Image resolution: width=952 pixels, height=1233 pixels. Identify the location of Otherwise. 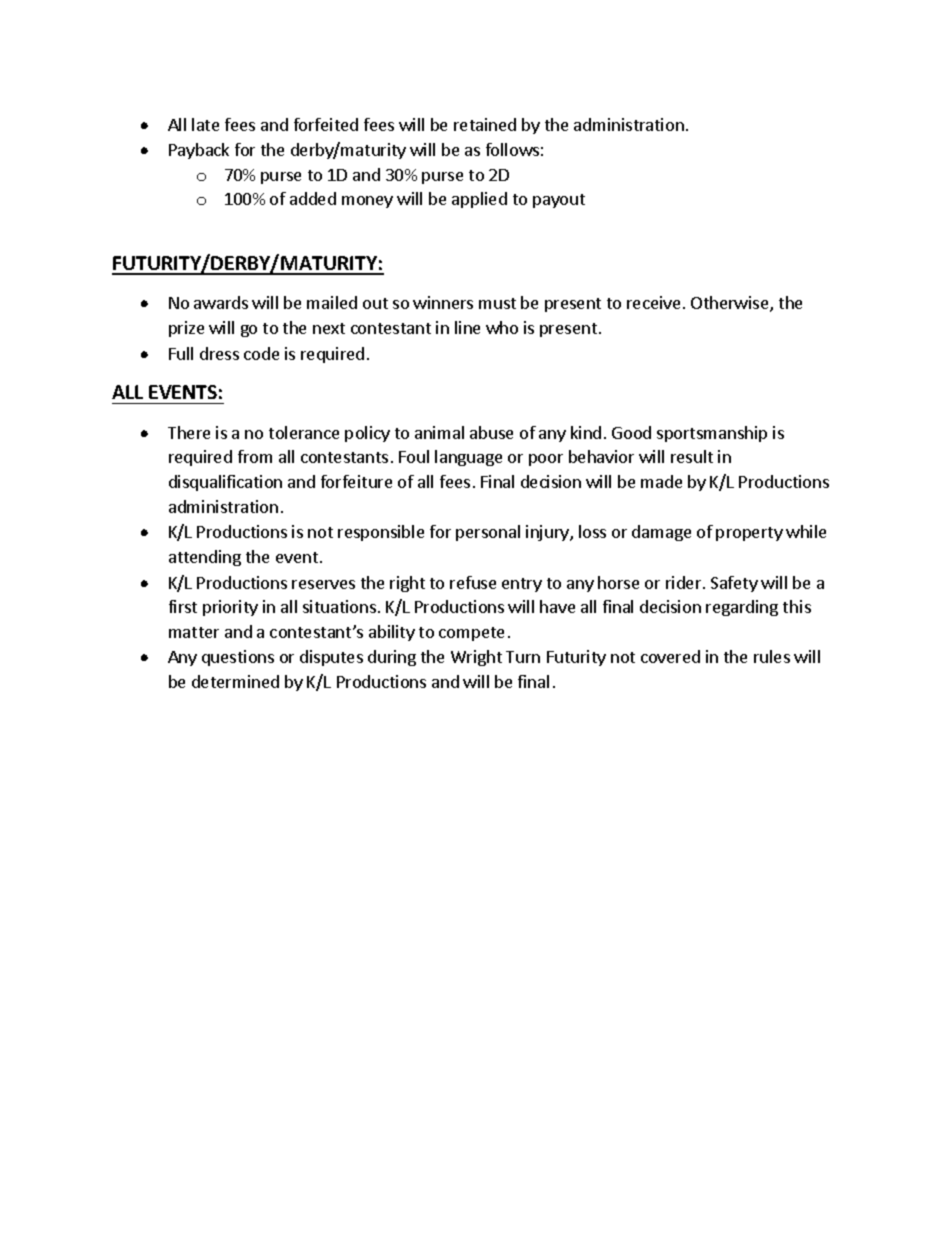
(731, 304).
